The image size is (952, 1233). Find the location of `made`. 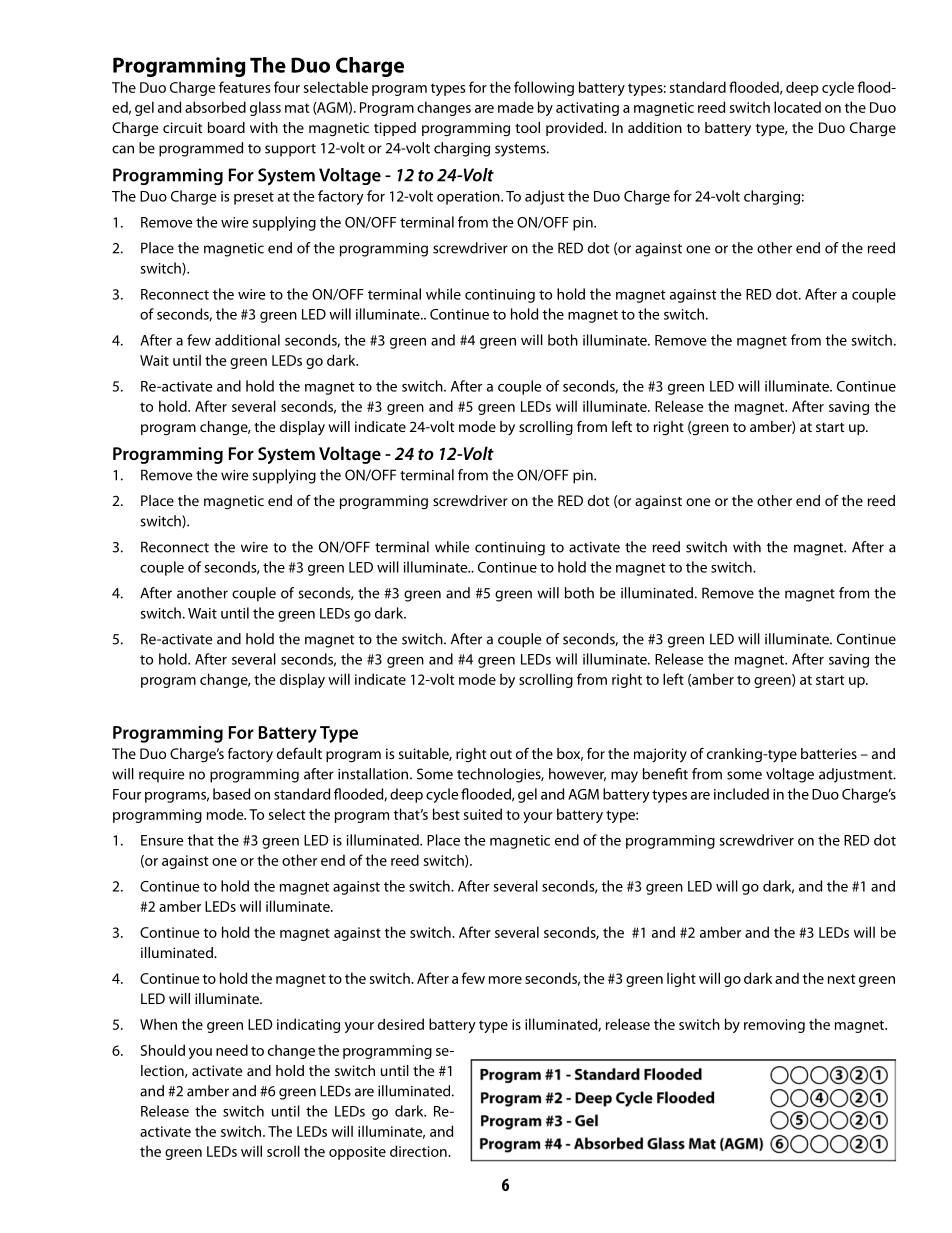

made is located at coordinates (516, 107).
